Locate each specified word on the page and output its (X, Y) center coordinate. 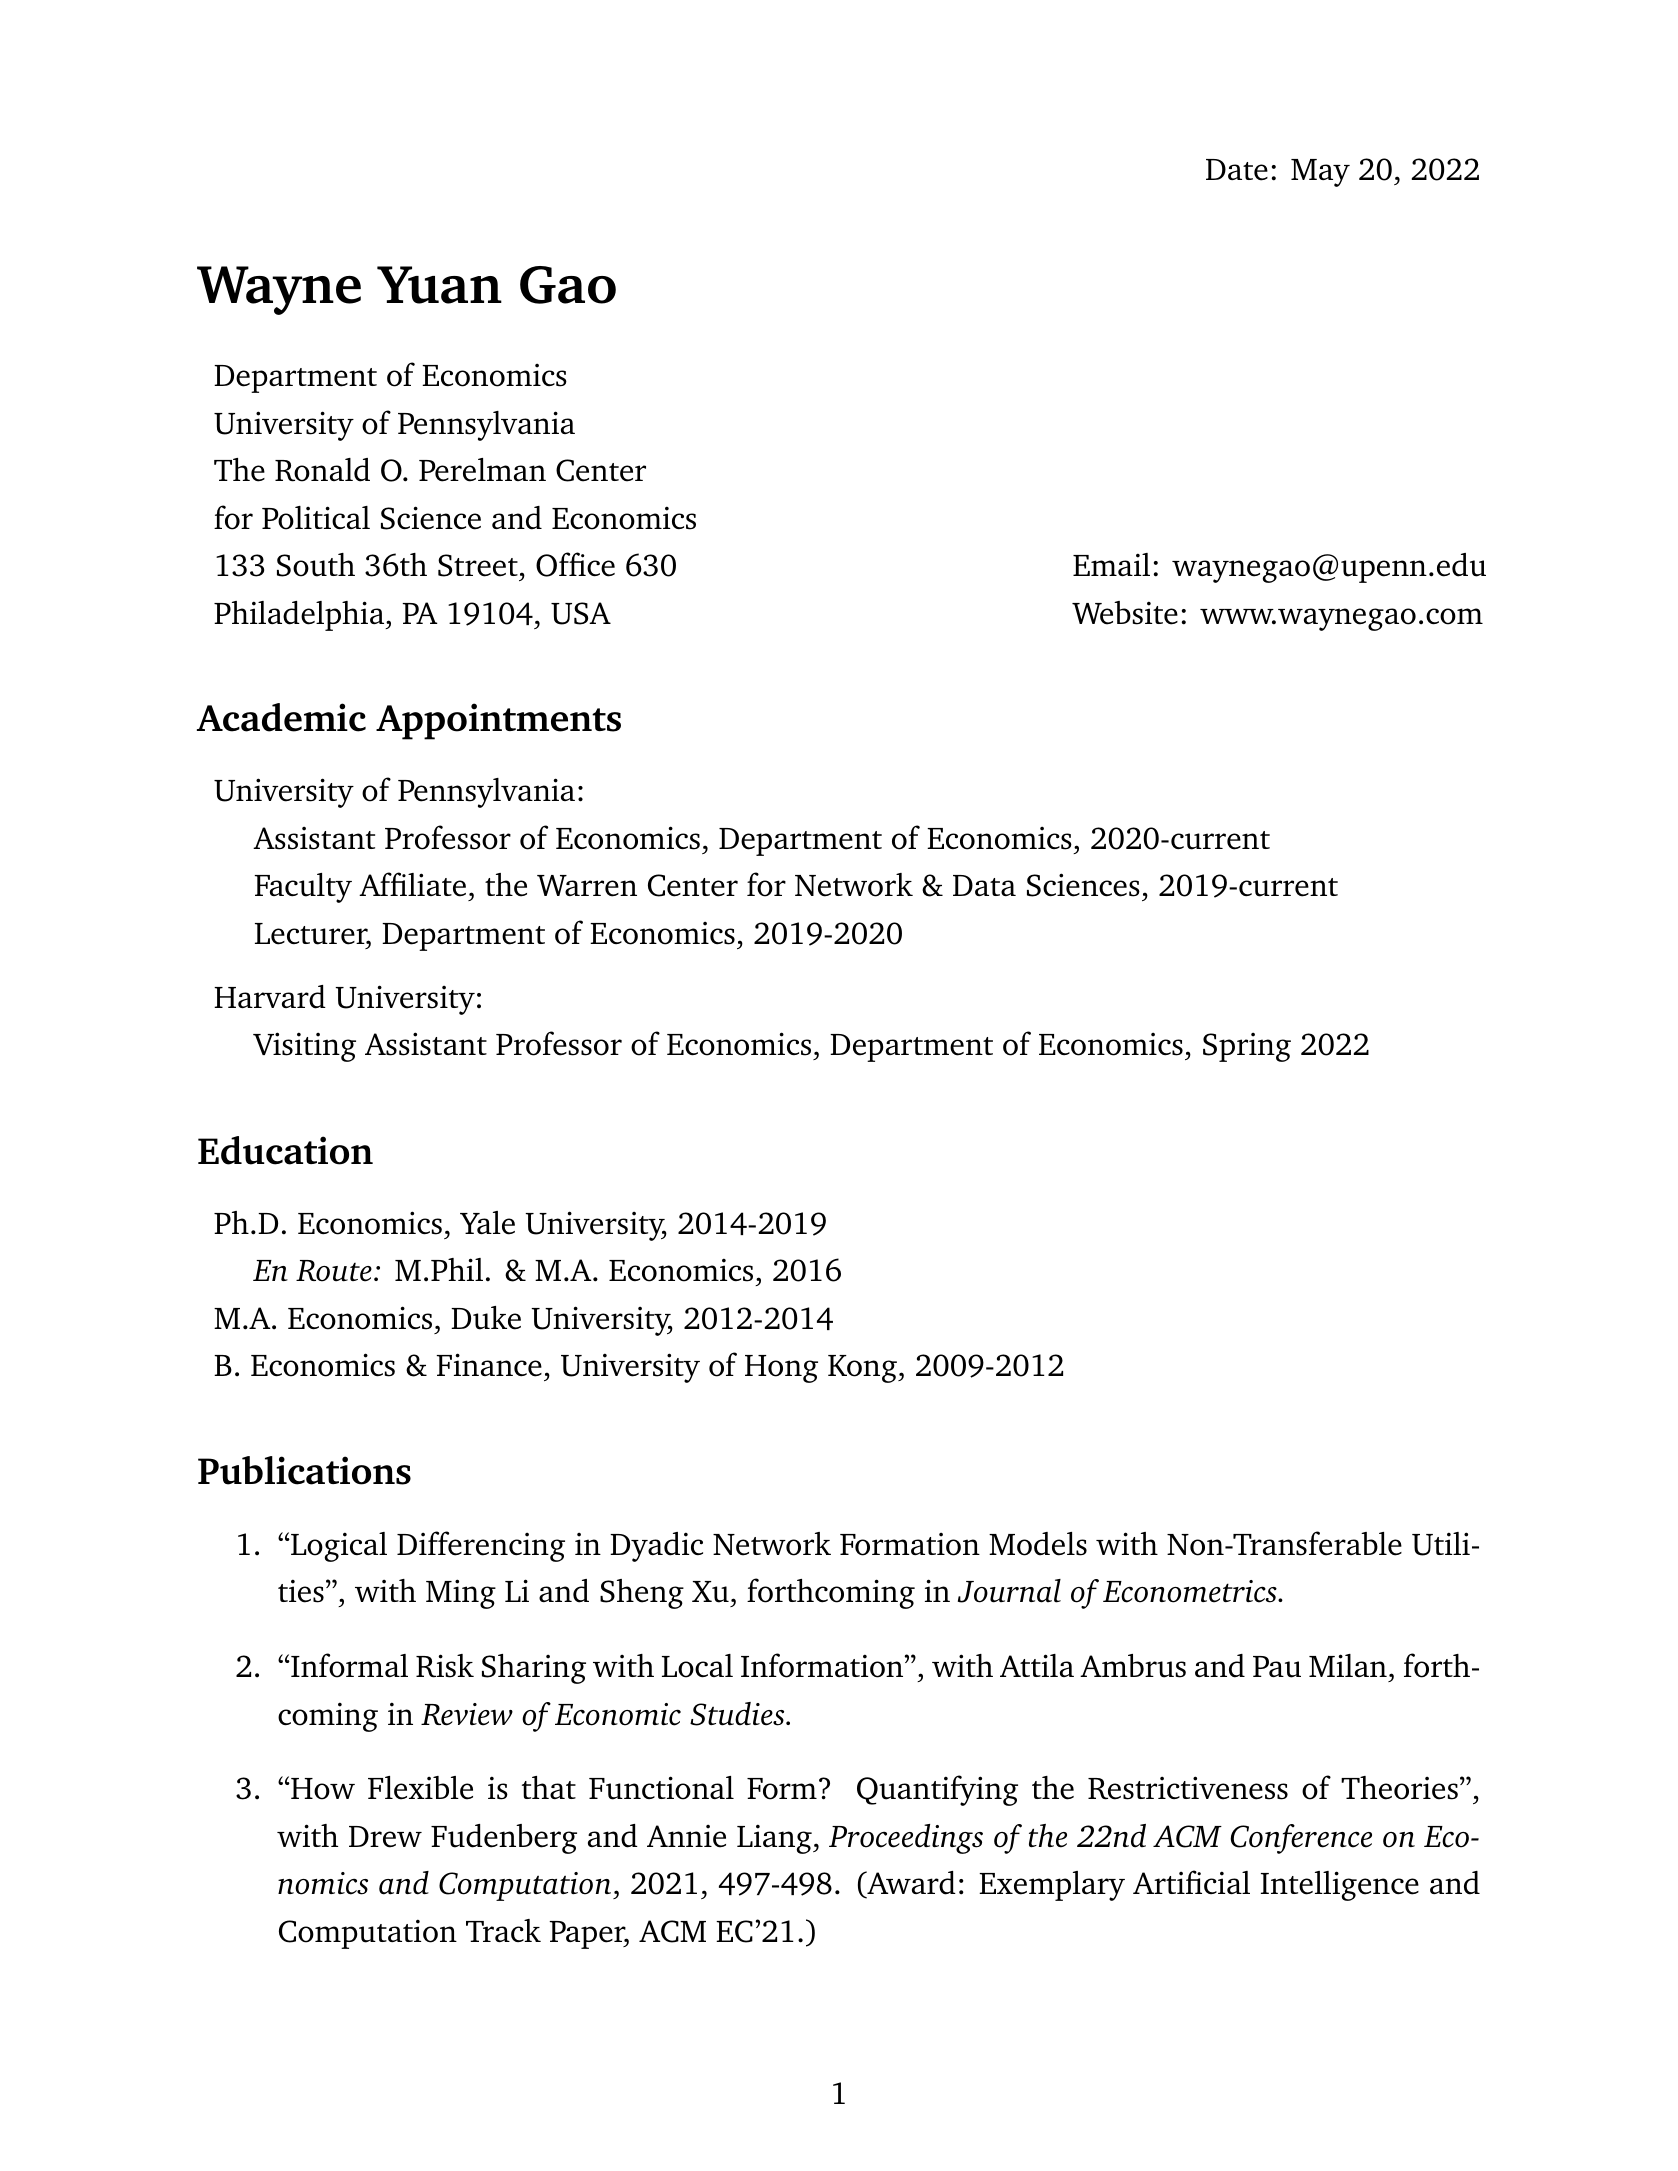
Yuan (439, 285)
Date (1237, 170)
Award (910, 1884)
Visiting (304, 1047)
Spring (1247, 1047)
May (1320, 173)
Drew (385, 1837)
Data (984, 885)
